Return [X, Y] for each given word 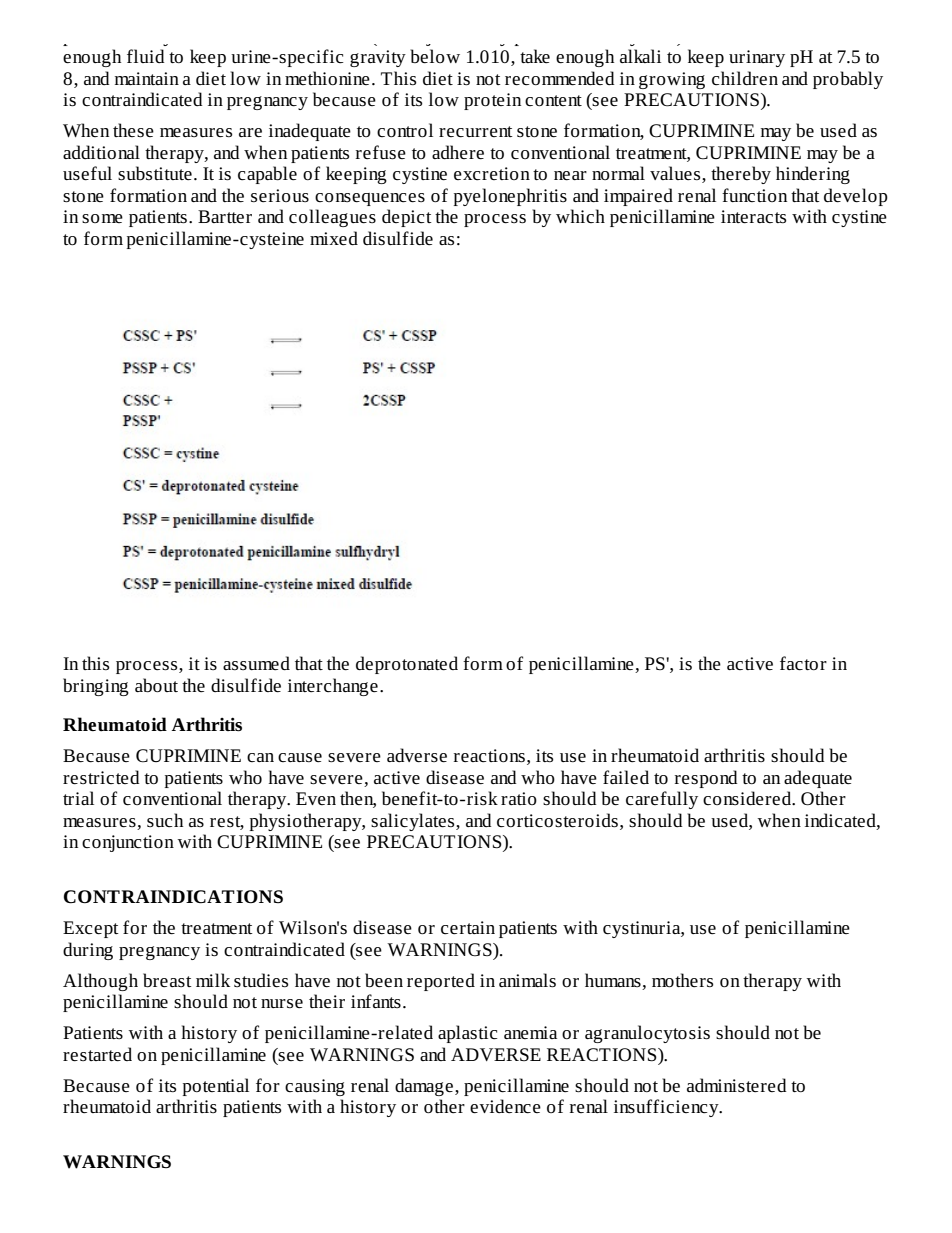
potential [216, 1087]
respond [706, 779]
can [260, 757]
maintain [147, 78]
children [745, 78]
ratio [519, 798]
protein [492, 101]
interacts [753, 217]
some [102, 218]
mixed [334, 238]
